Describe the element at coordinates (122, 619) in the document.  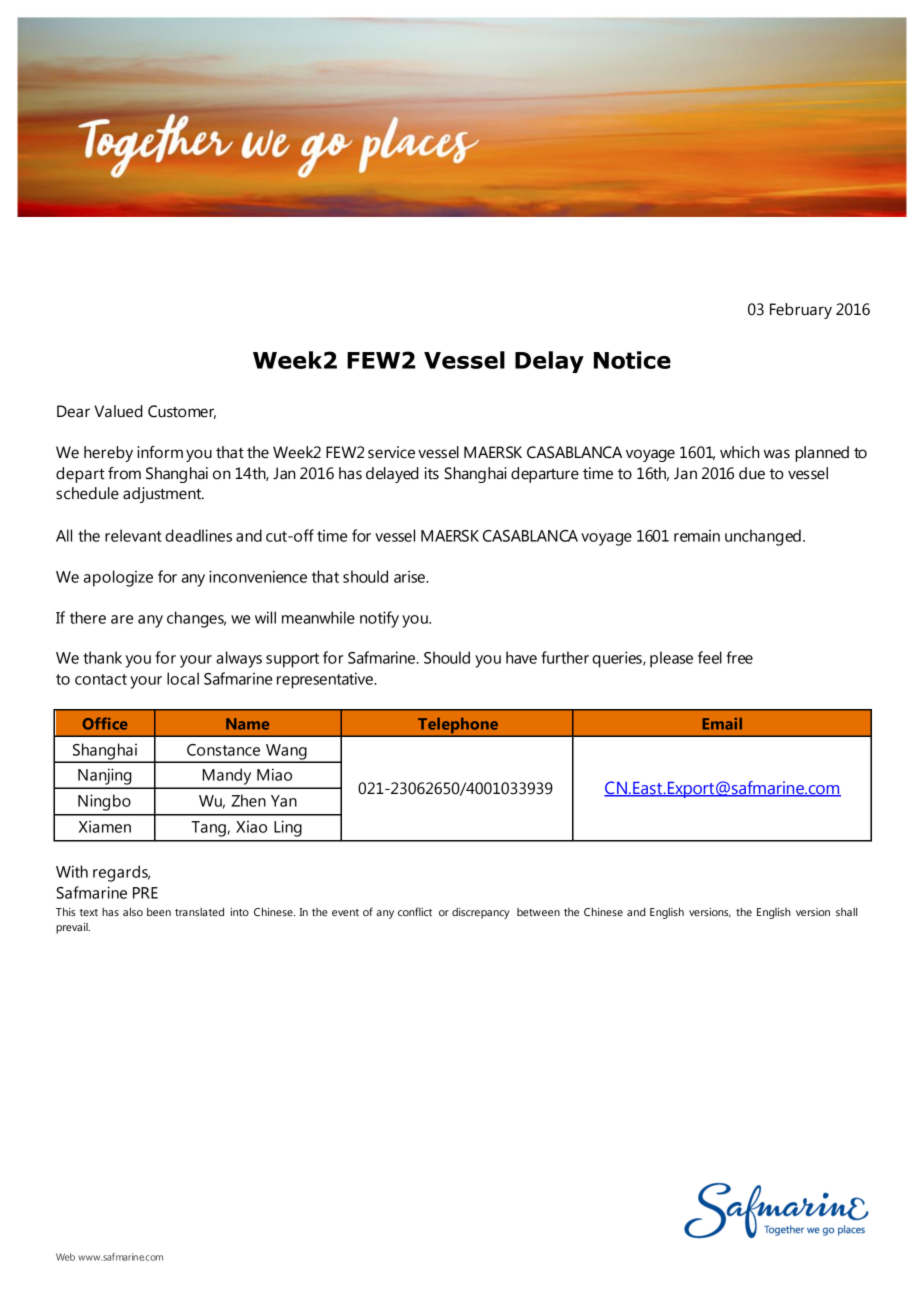
I see `are` at that location.
